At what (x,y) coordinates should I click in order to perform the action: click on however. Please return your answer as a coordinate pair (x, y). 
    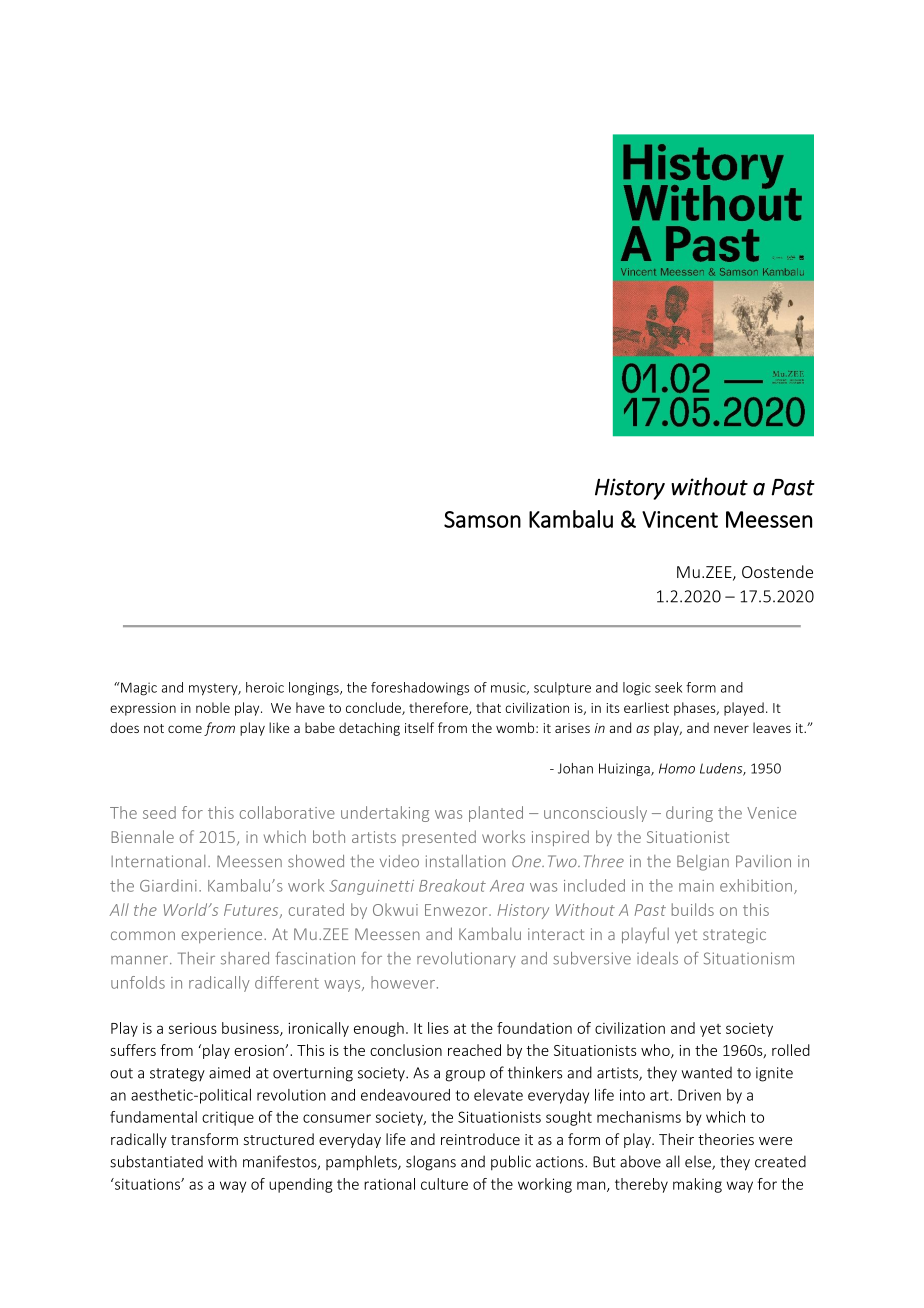
    Looking at the image, I should click on (403, 982).
